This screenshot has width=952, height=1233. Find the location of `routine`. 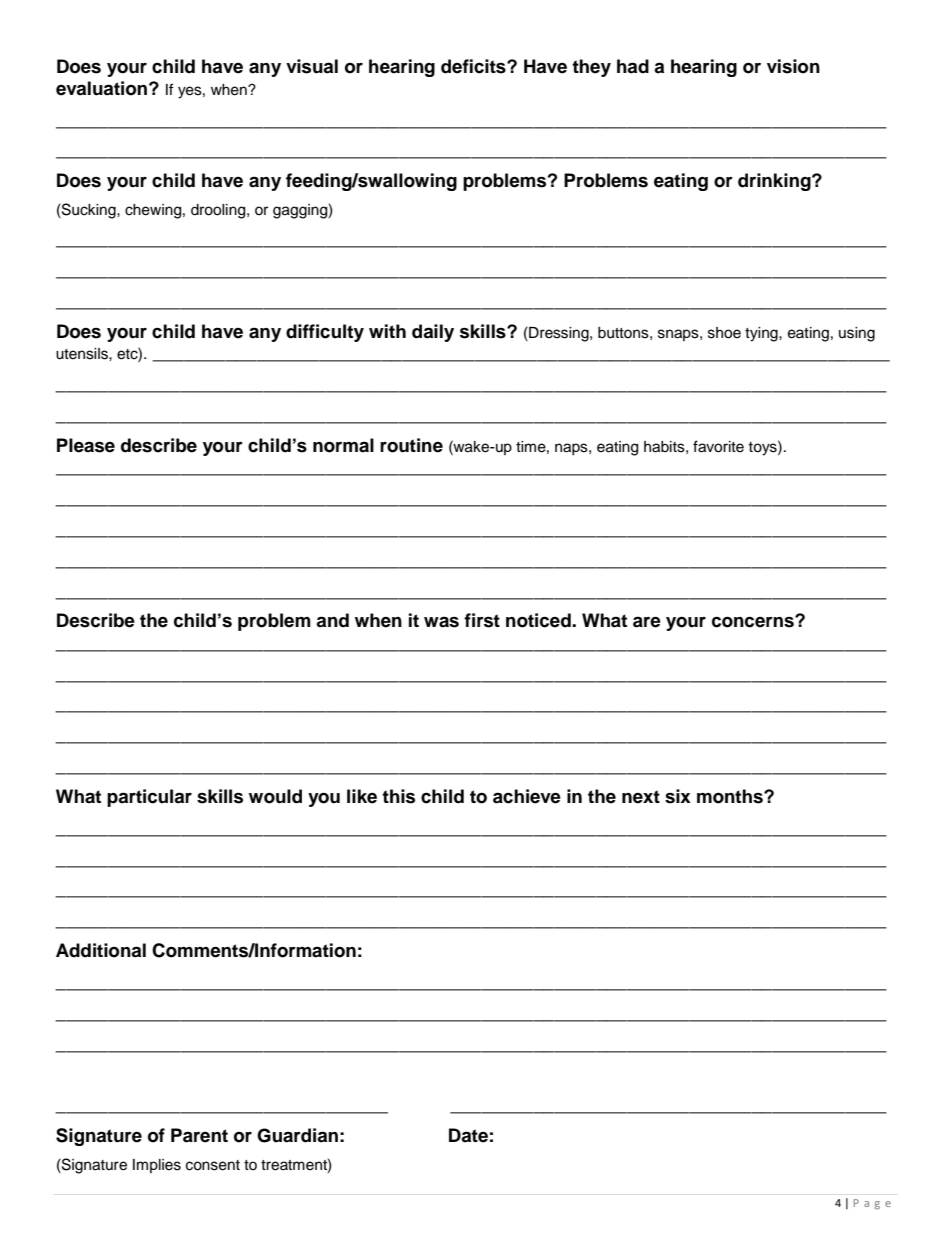

routine is located at coordinates (411, 445).
